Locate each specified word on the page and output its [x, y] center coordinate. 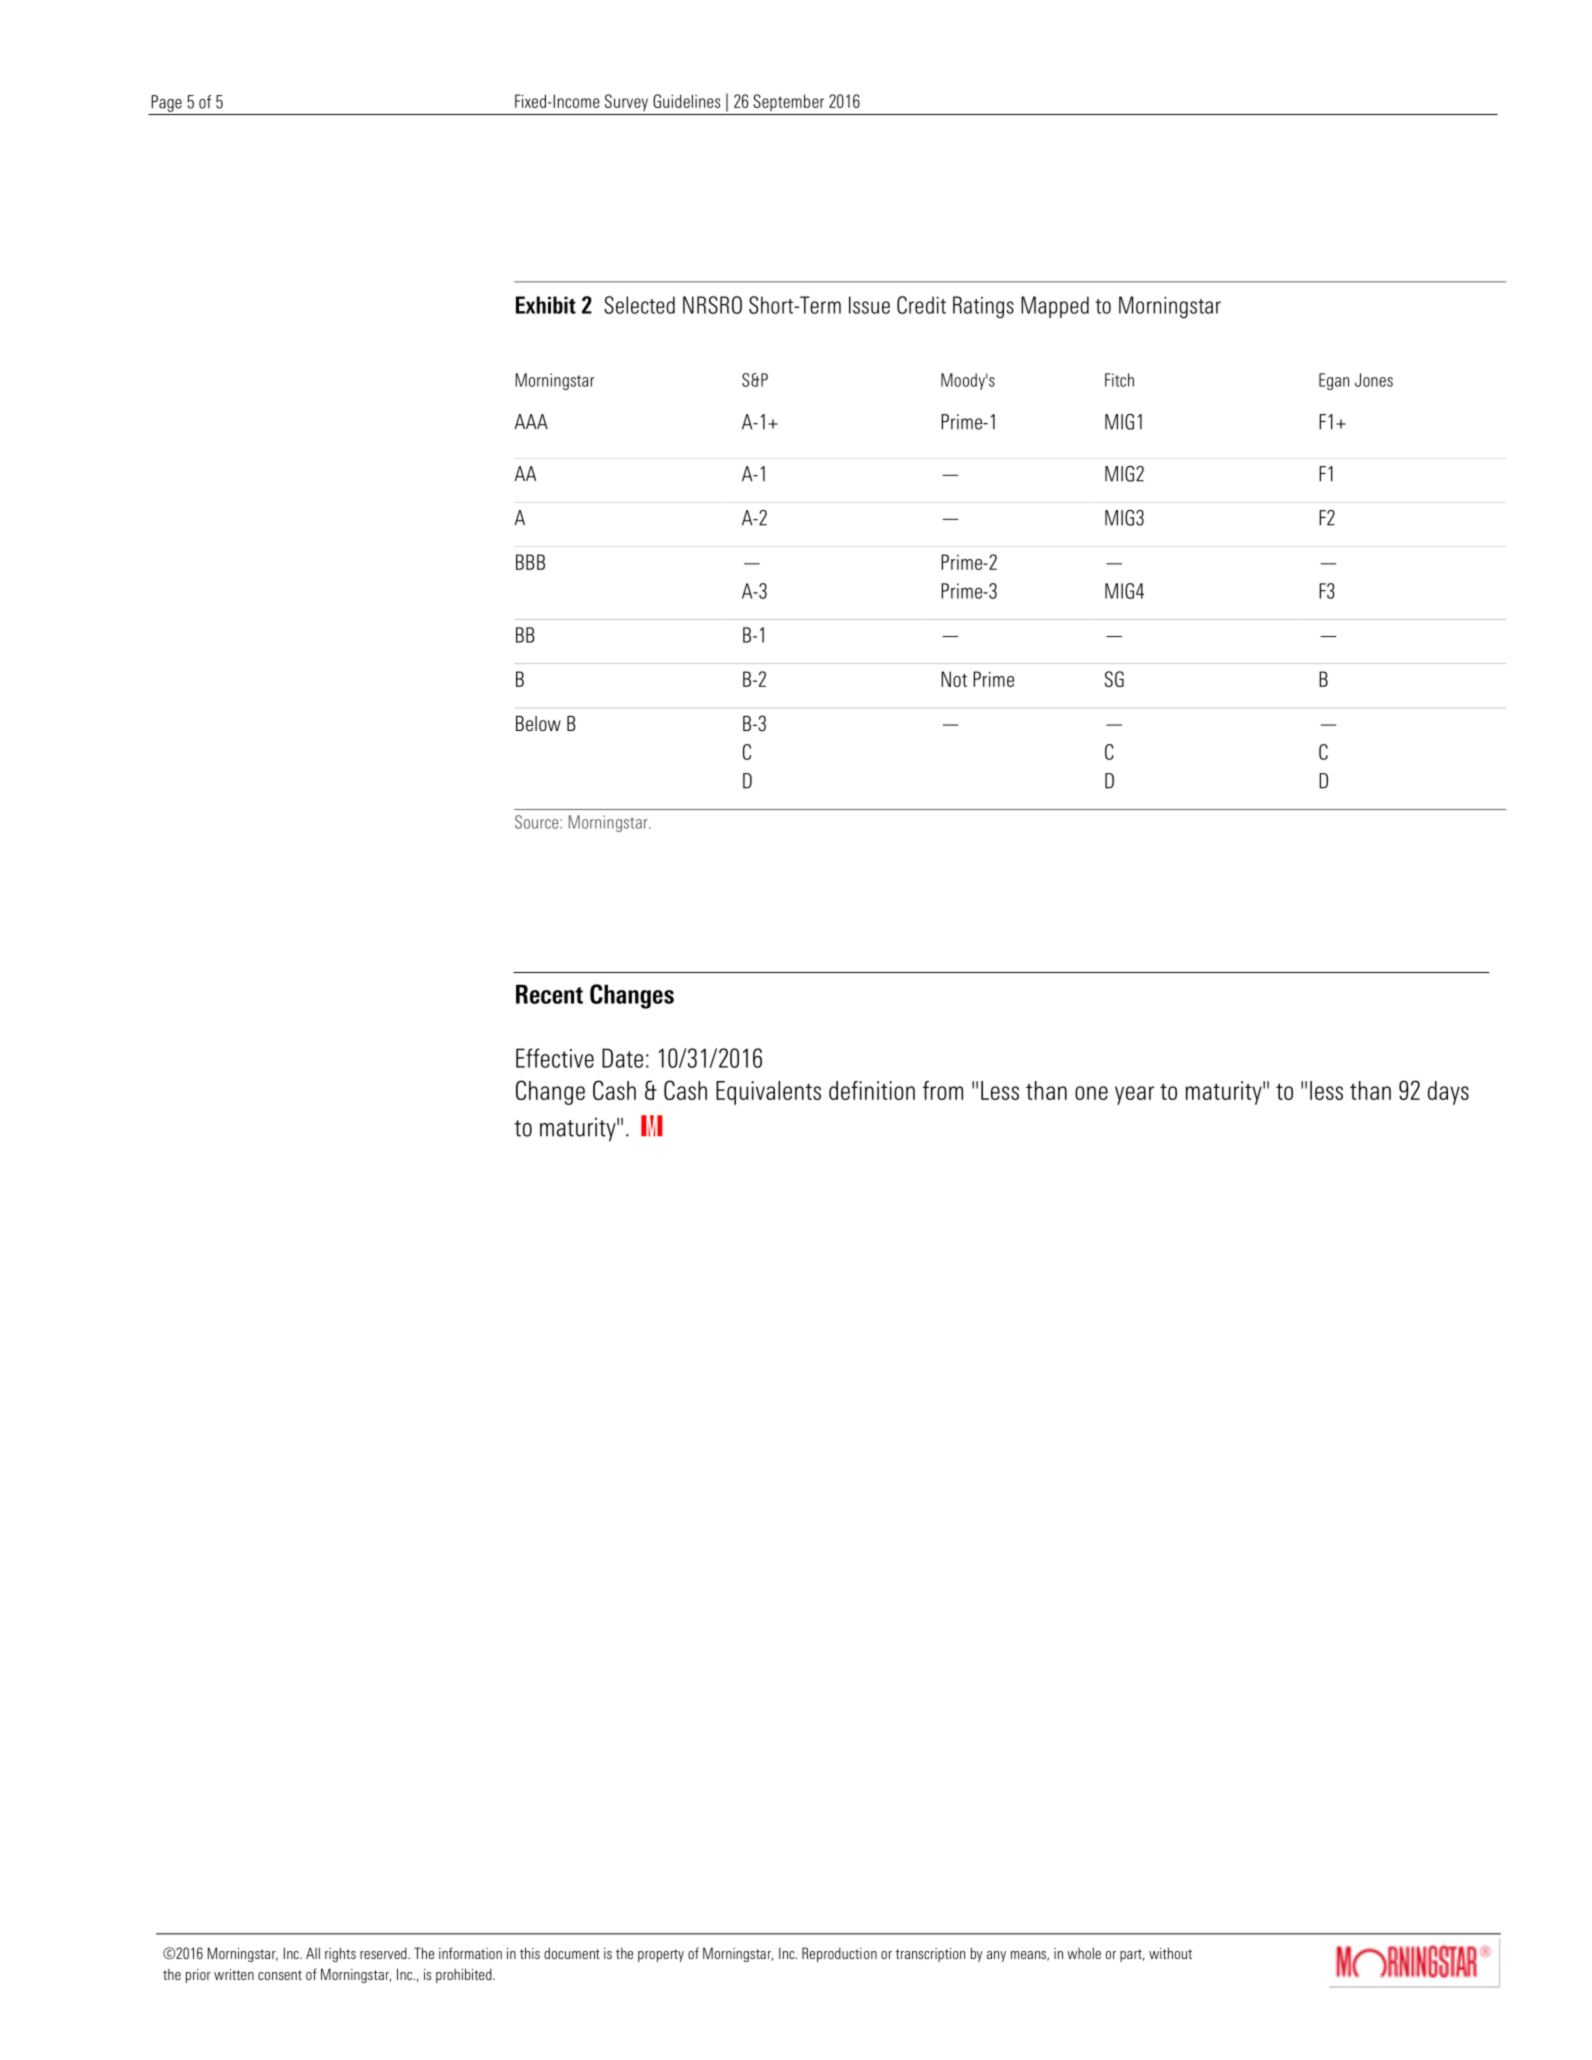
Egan [1334, 381]
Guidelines [686, 101]
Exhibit [546, 305]
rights [340, 1954]
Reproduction [839, 1954]
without [1170, 1953]
